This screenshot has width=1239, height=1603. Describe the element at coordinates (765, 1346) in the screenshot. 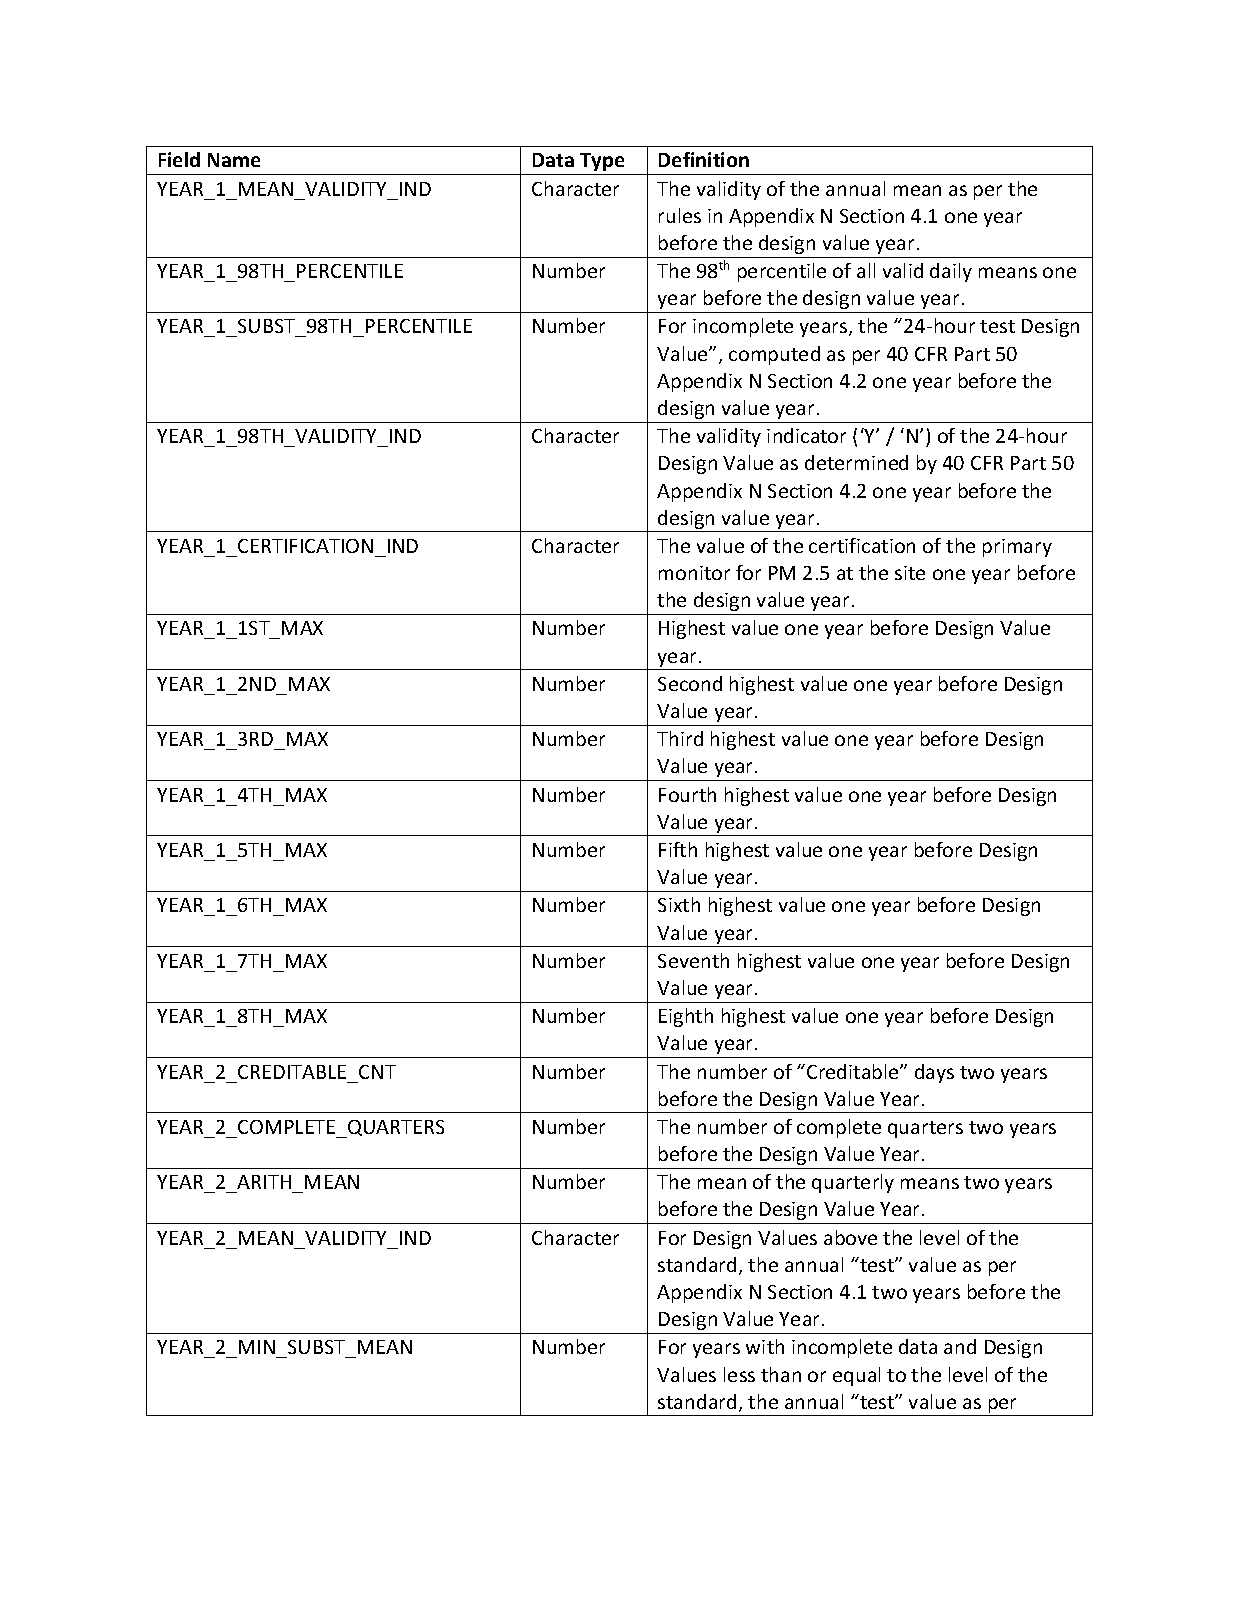

I see `with` at that location.
